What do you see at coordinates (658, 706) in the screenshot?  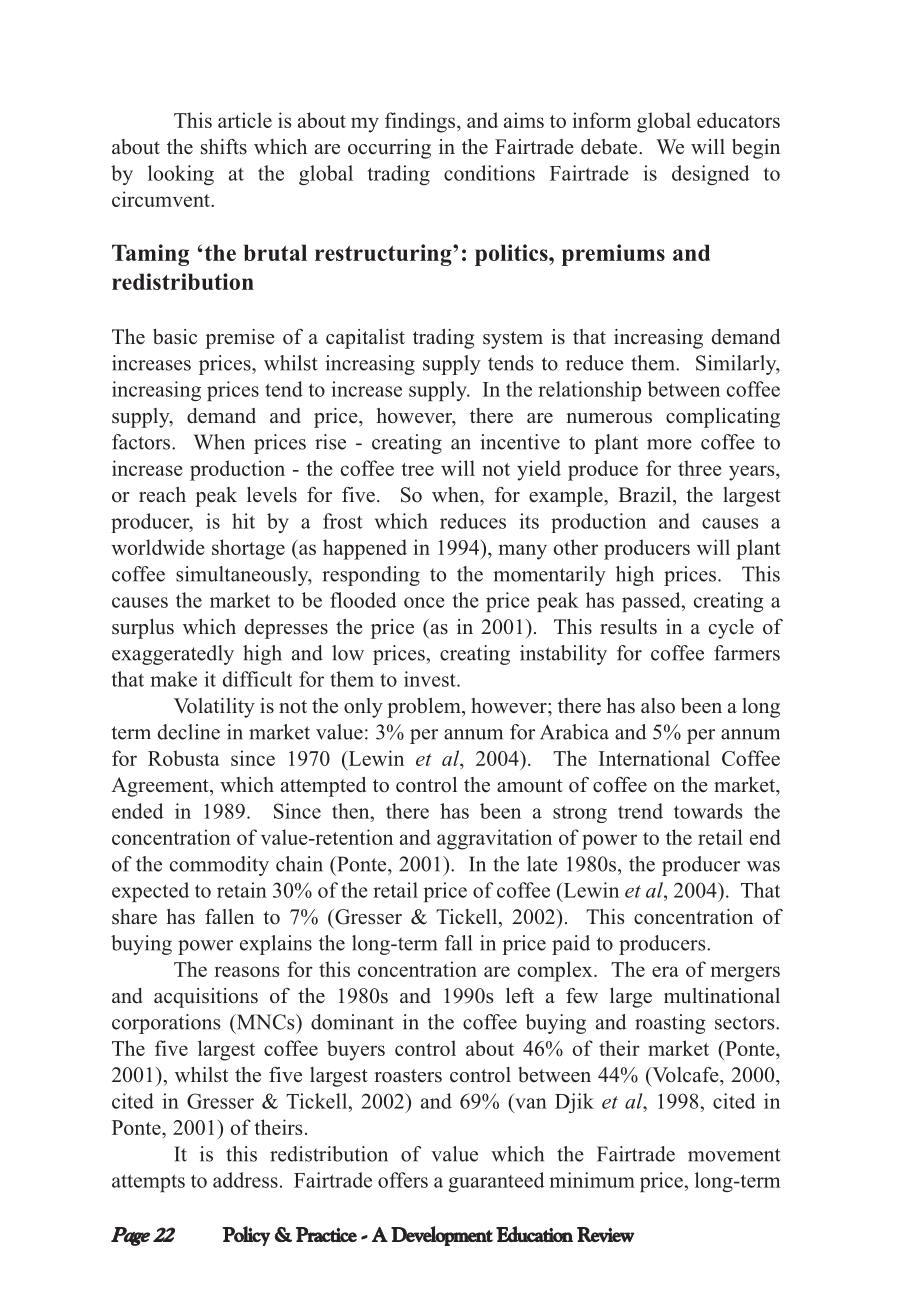 I see `also` at bounding box center [658, 706].
